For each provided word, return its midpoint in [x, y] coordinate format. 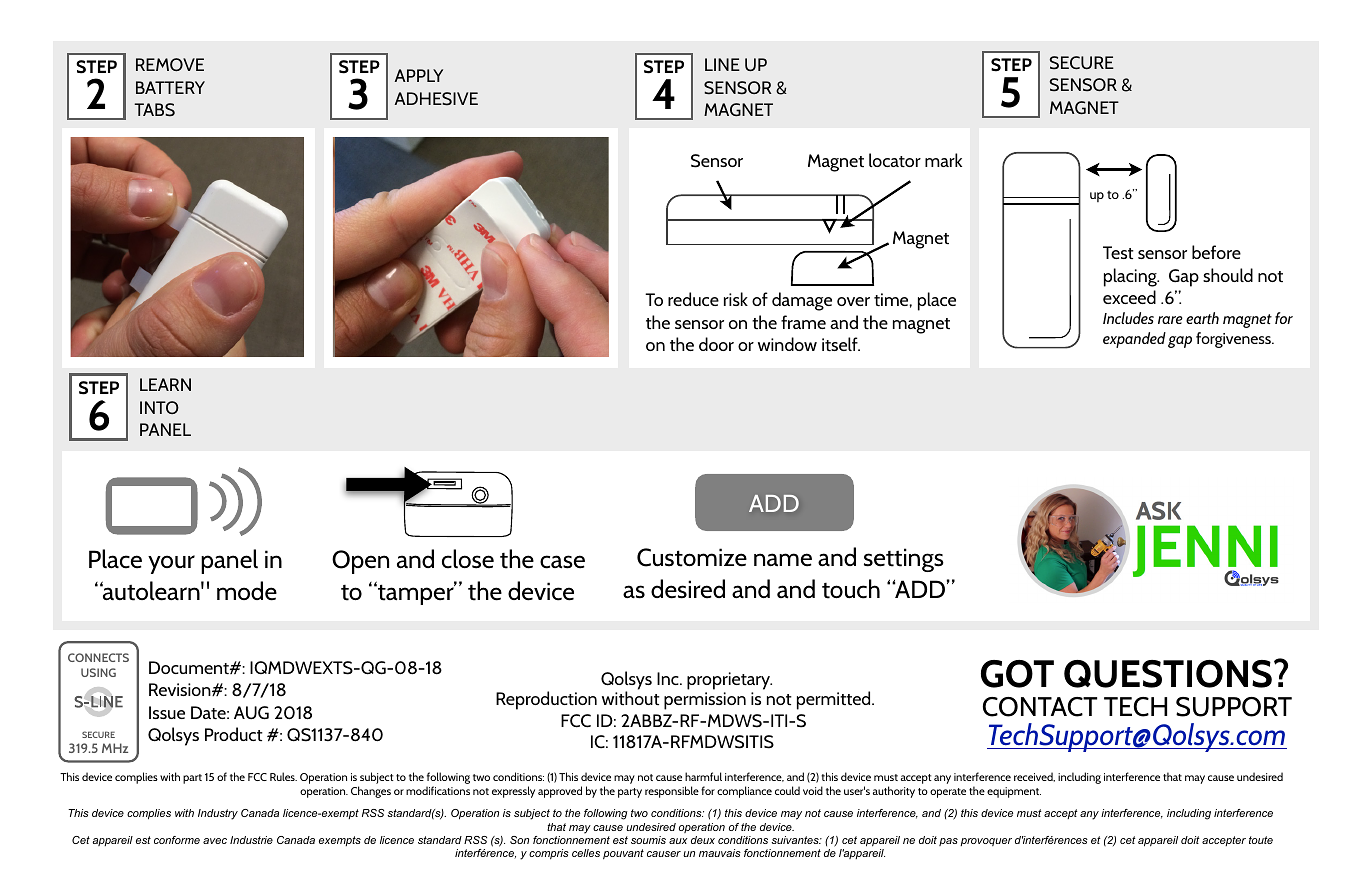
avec [215, 841]
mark [943, 160]
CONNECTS [98, 657]
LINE [722, 64]
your [171, 564]
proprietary [729, 681]
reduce [693, 299]
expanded [1134, 340]
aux [678, 841]
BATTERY [170, 87]
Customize [692, 557]
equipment [1014, 792]
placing [1131, 277]
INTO [159, 407]
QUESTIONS [1168, 674]
